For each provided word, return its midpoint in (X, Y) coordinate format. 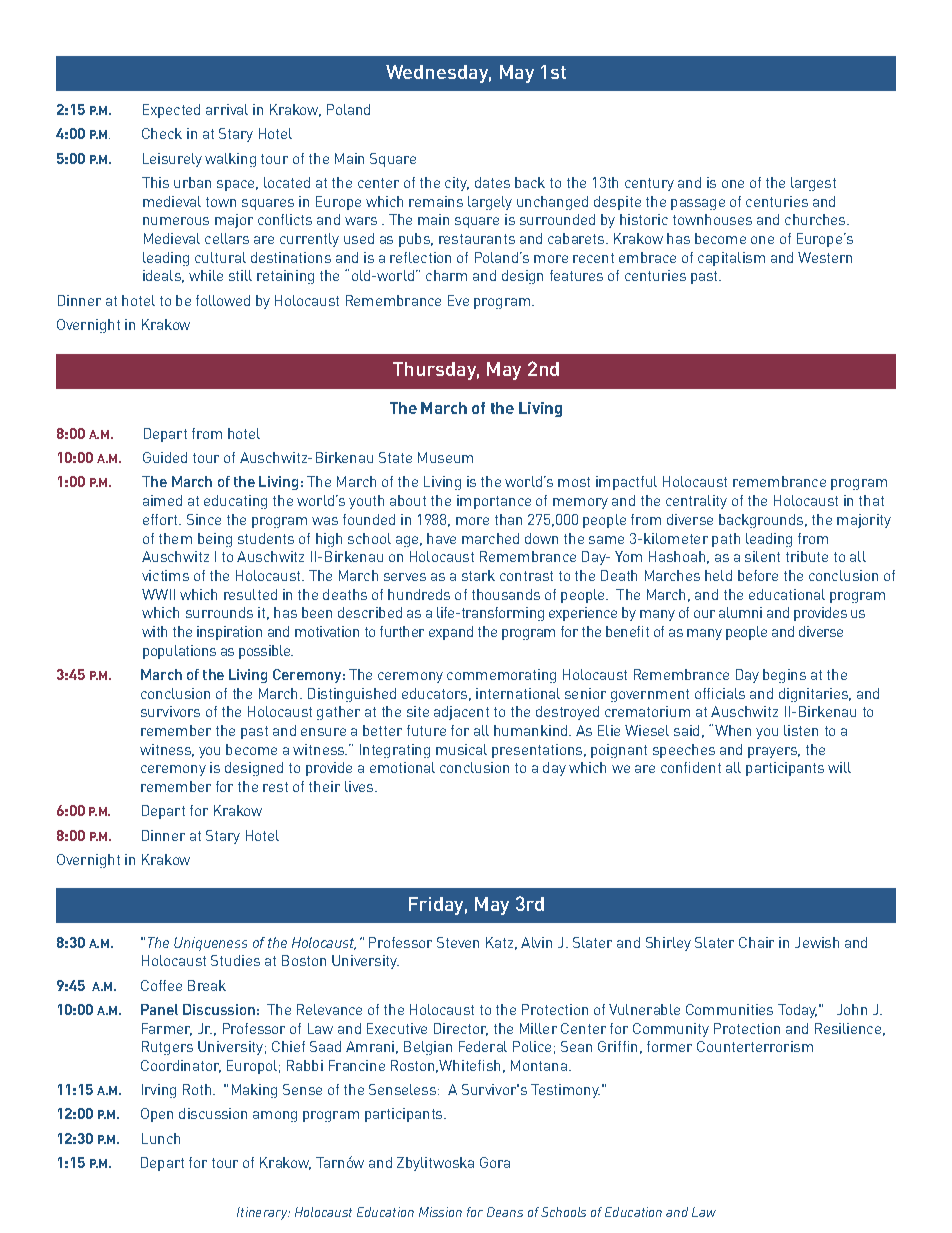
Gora (495, 1162)
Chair (756, 942)
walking (230, 160)
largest (813, 184)
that (871, 500)
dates (492, 182)
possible (266, 652)
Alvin (536, 942)
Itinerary (263, 1213)
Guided (165, 457)
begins (784, 676)
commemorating (501, 676)
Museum (445, 457)
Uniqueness (210, 944)
